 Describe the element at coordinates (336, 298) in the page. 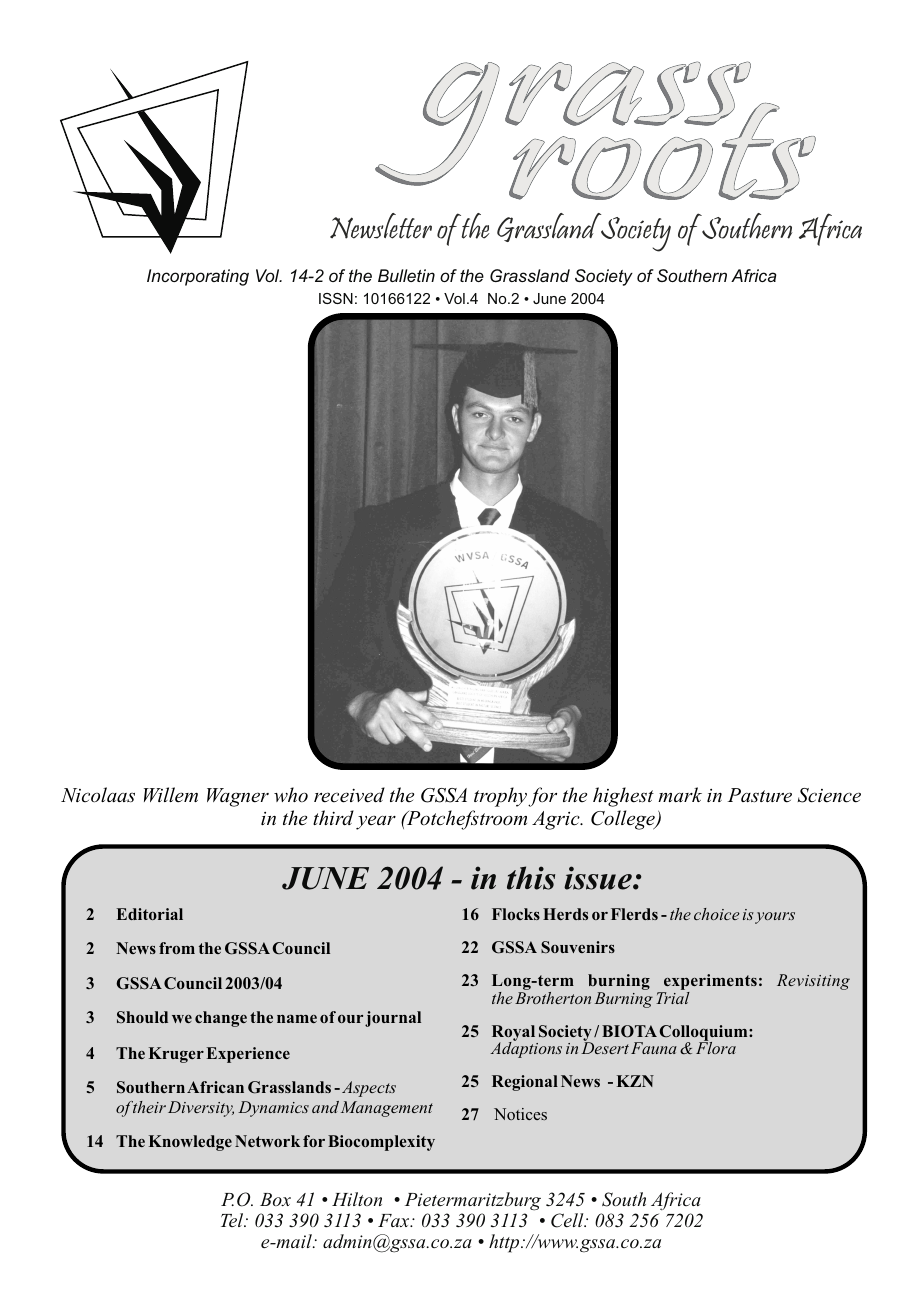

I see `ISSN` at that location.
